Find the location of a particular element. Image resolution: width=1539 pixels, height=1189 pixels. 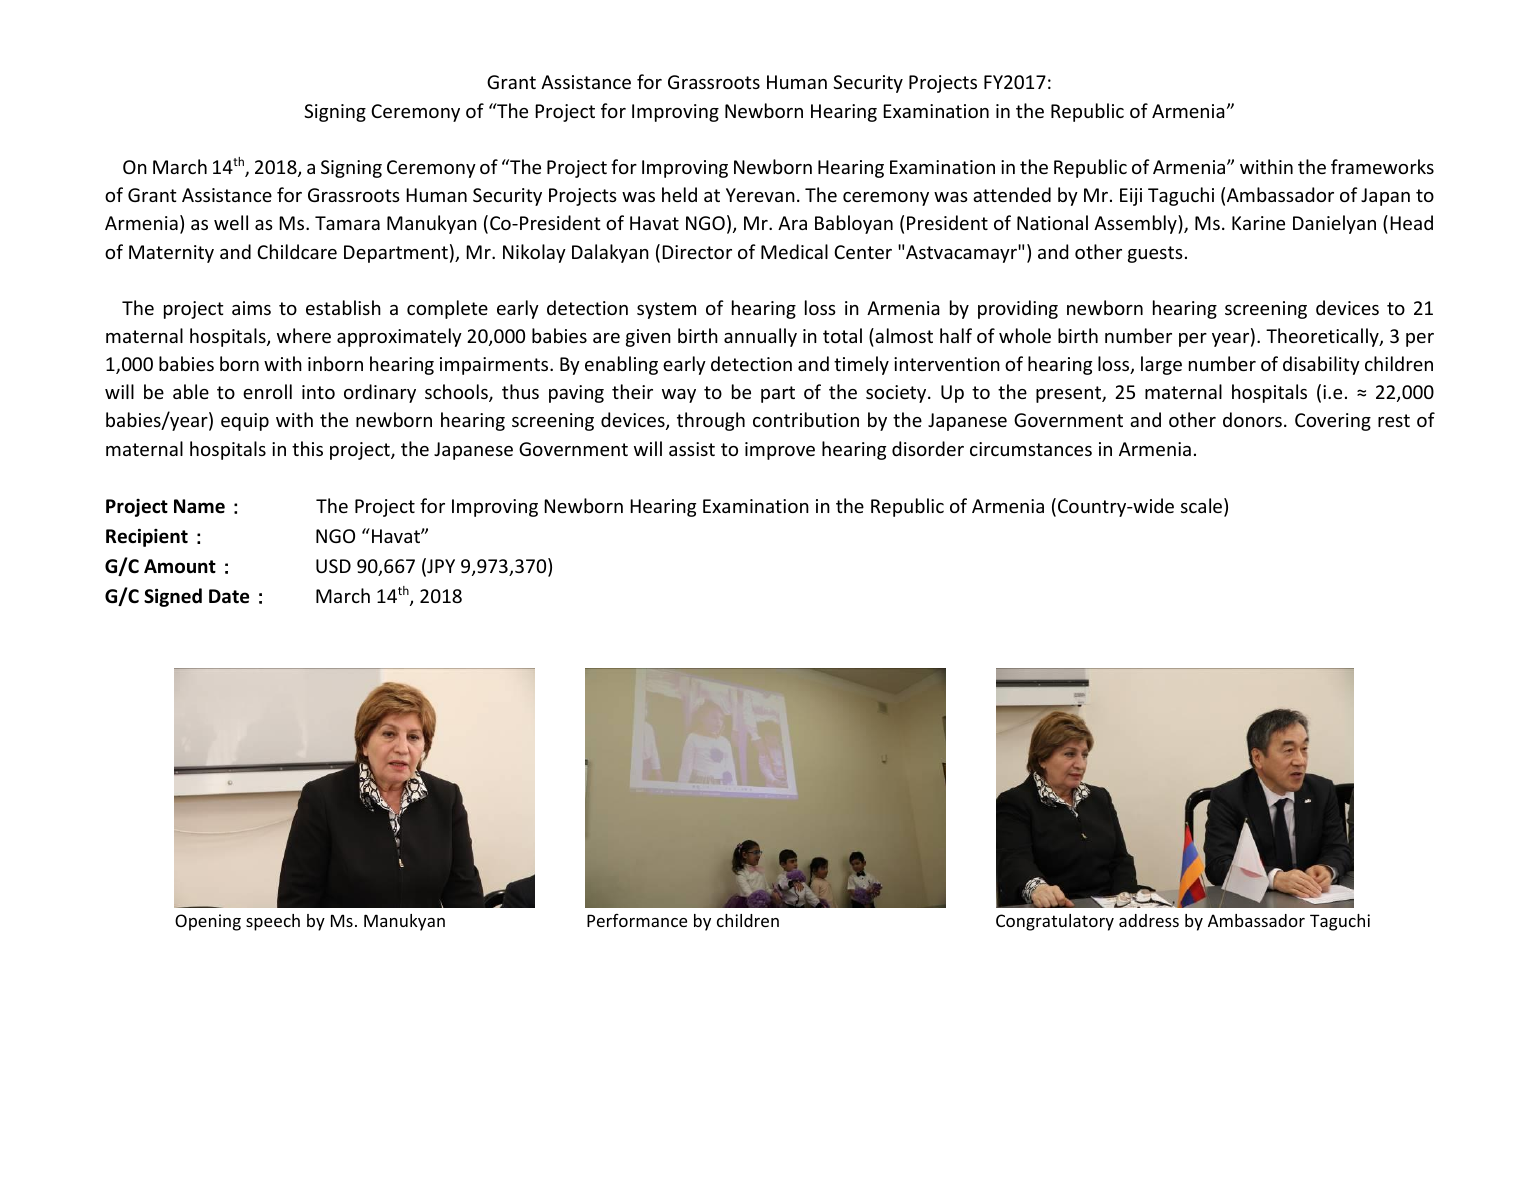

this is located at coordinates (307, 448).
